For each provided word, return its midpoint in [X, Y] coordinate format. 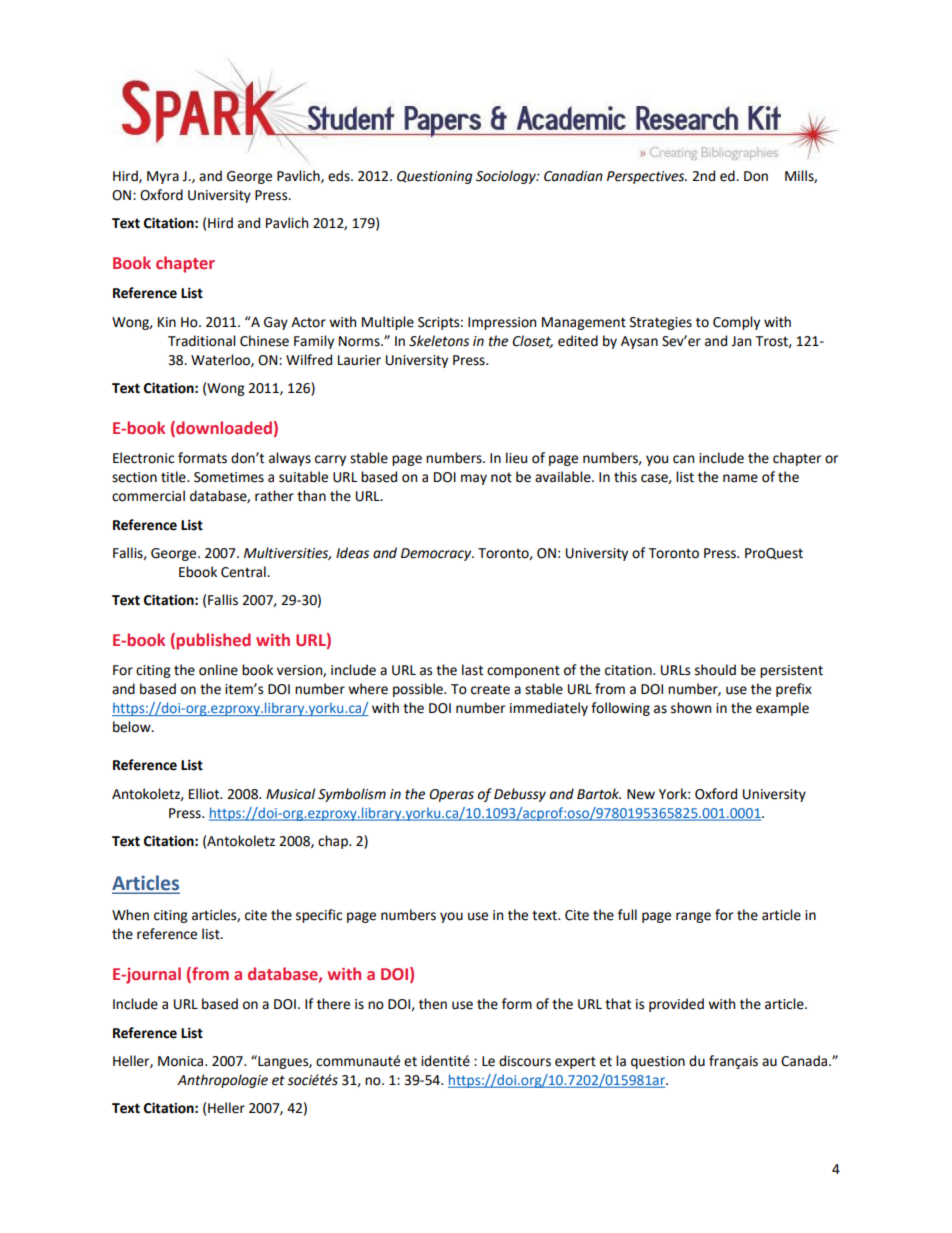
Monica [182, 1061]
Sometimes [229, 477]
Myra [163, 177]
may [474, 479]
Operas [451, 795]
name [740, 478]
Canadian [573, 176]
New [641, 794]
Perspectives [647, 177]
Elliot [205, 794]
